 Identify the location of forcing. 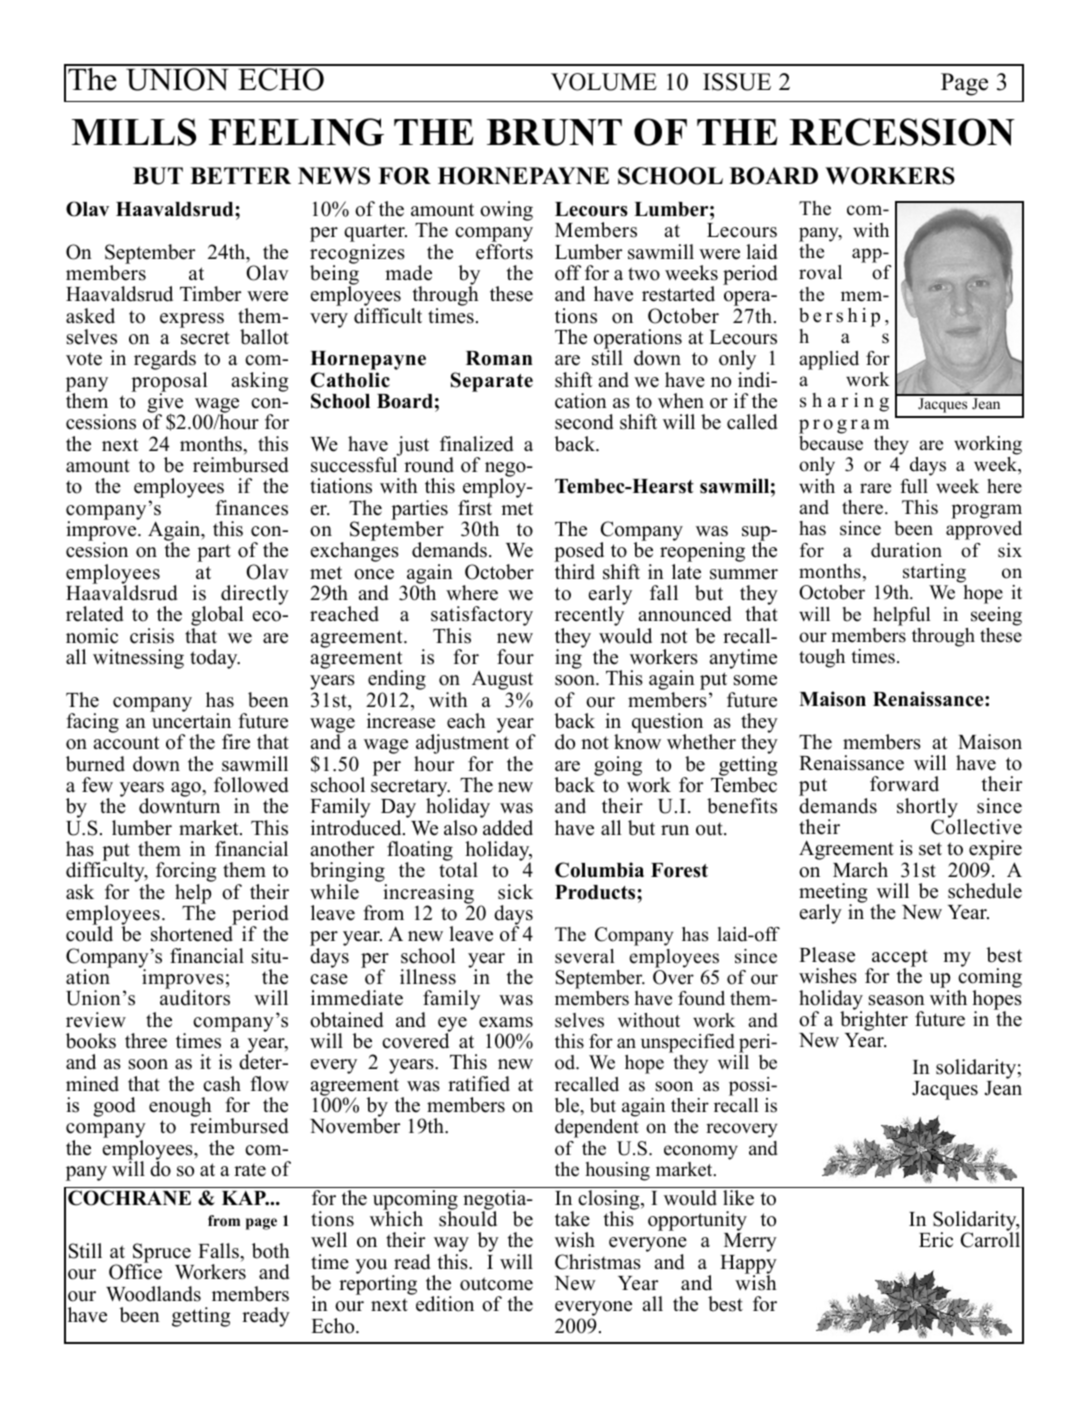
(186, 873).
